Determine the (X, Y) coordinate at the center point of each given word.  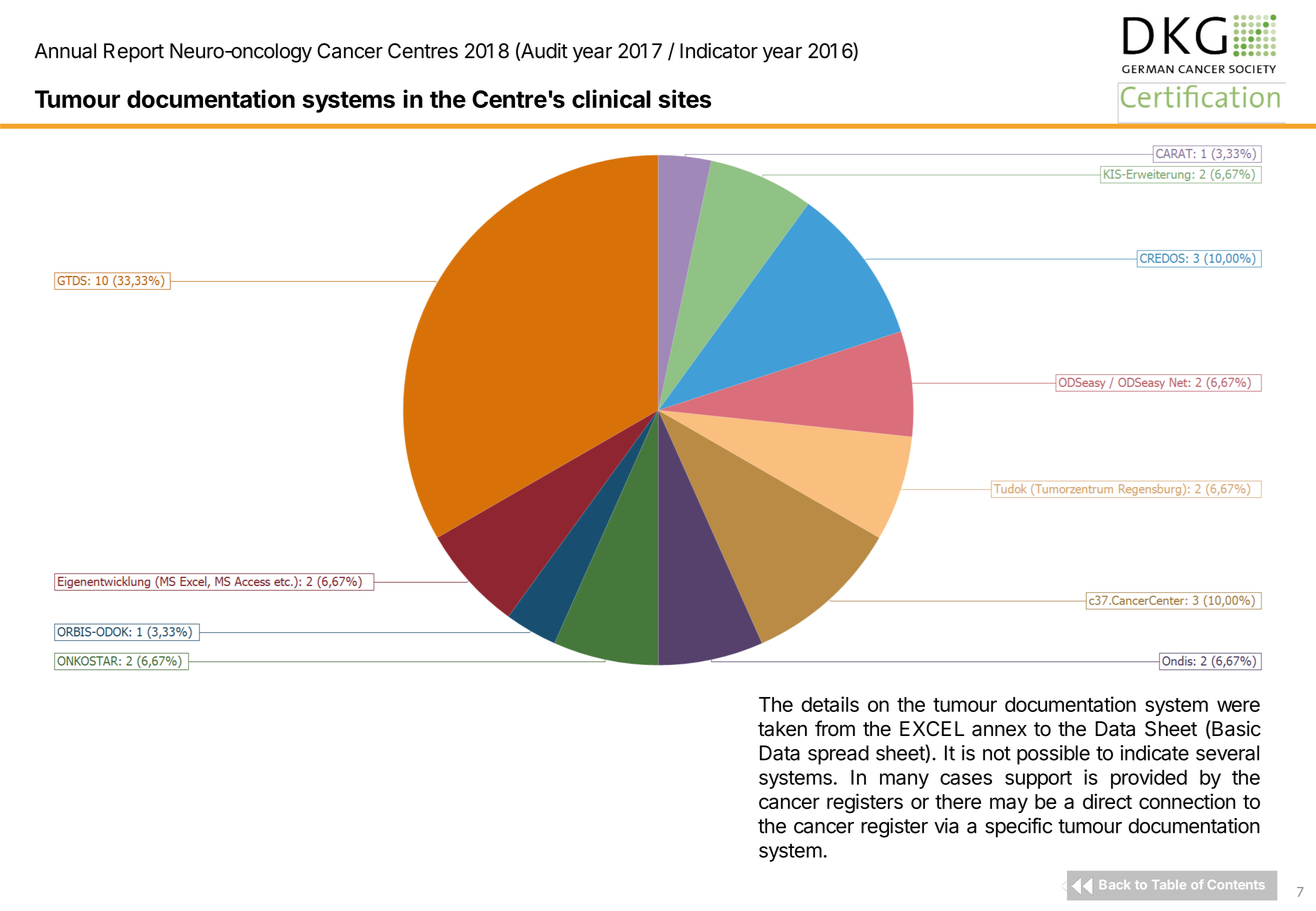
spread (838, 755)
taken (782, 729)
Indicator (719, 51)
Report (134, 53)
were (1238, 706)
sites (684, 98)
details (830, 704)
